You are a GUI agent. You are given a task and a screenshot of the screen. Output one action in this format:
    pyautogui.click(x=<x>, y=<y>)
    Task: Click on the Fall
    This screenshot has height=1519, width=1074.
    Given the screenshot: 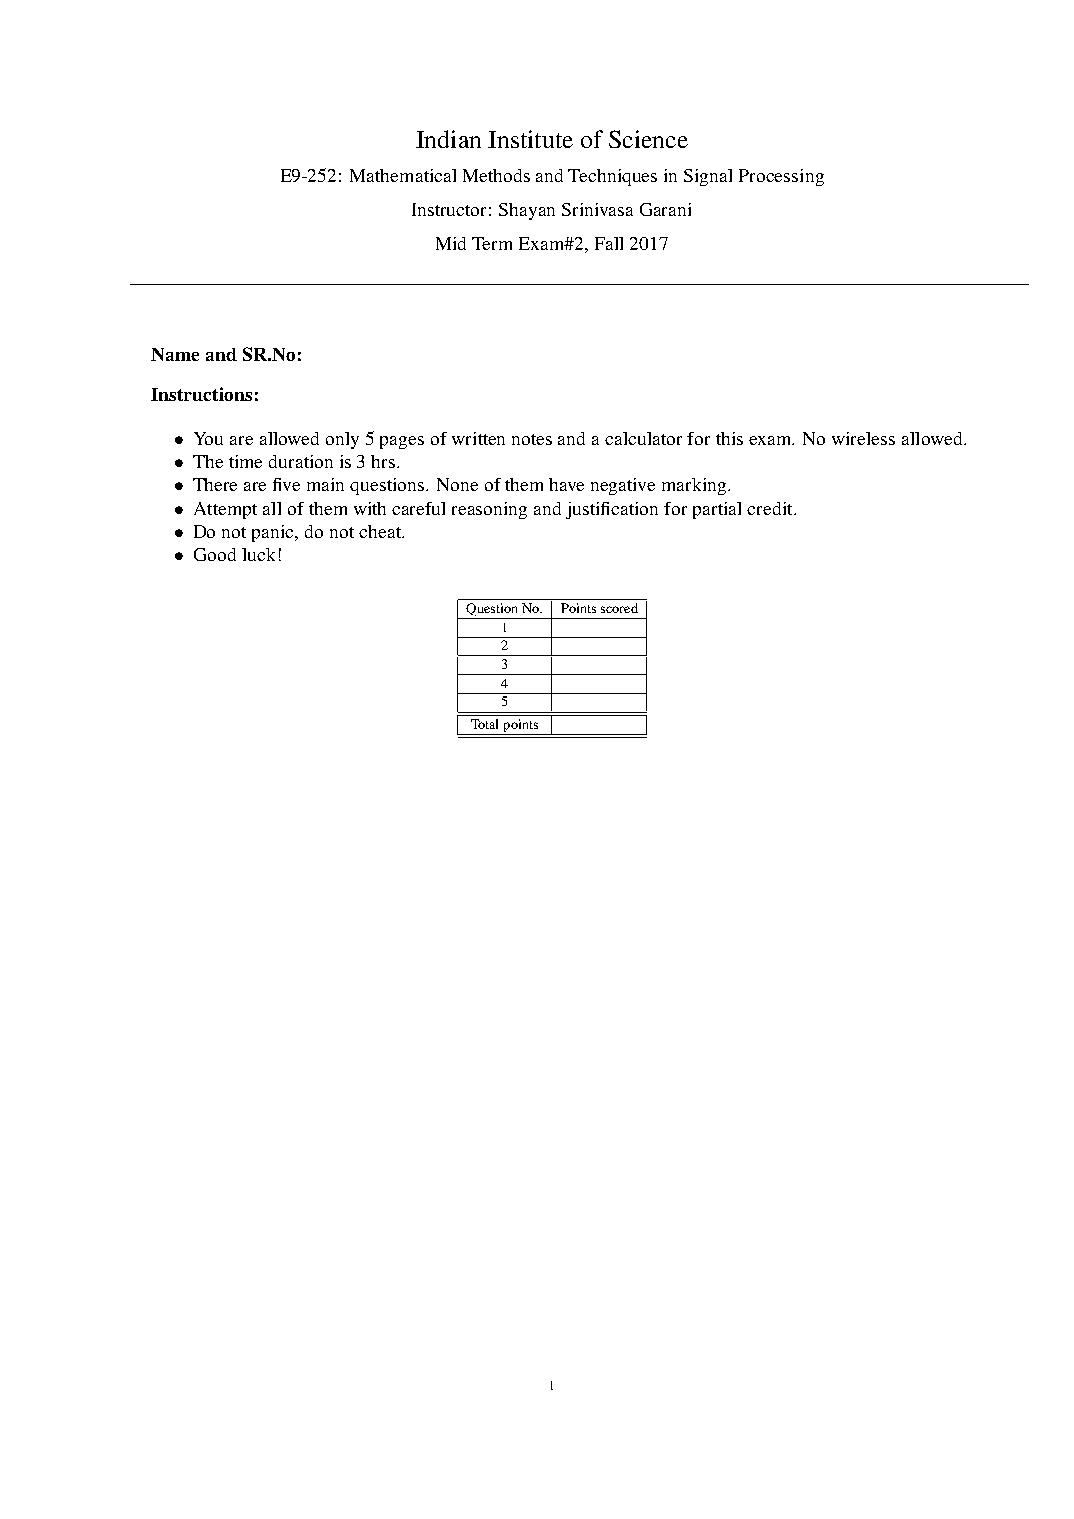 What is the action you would take?
    pyautogui.click(x=609, y=243)
